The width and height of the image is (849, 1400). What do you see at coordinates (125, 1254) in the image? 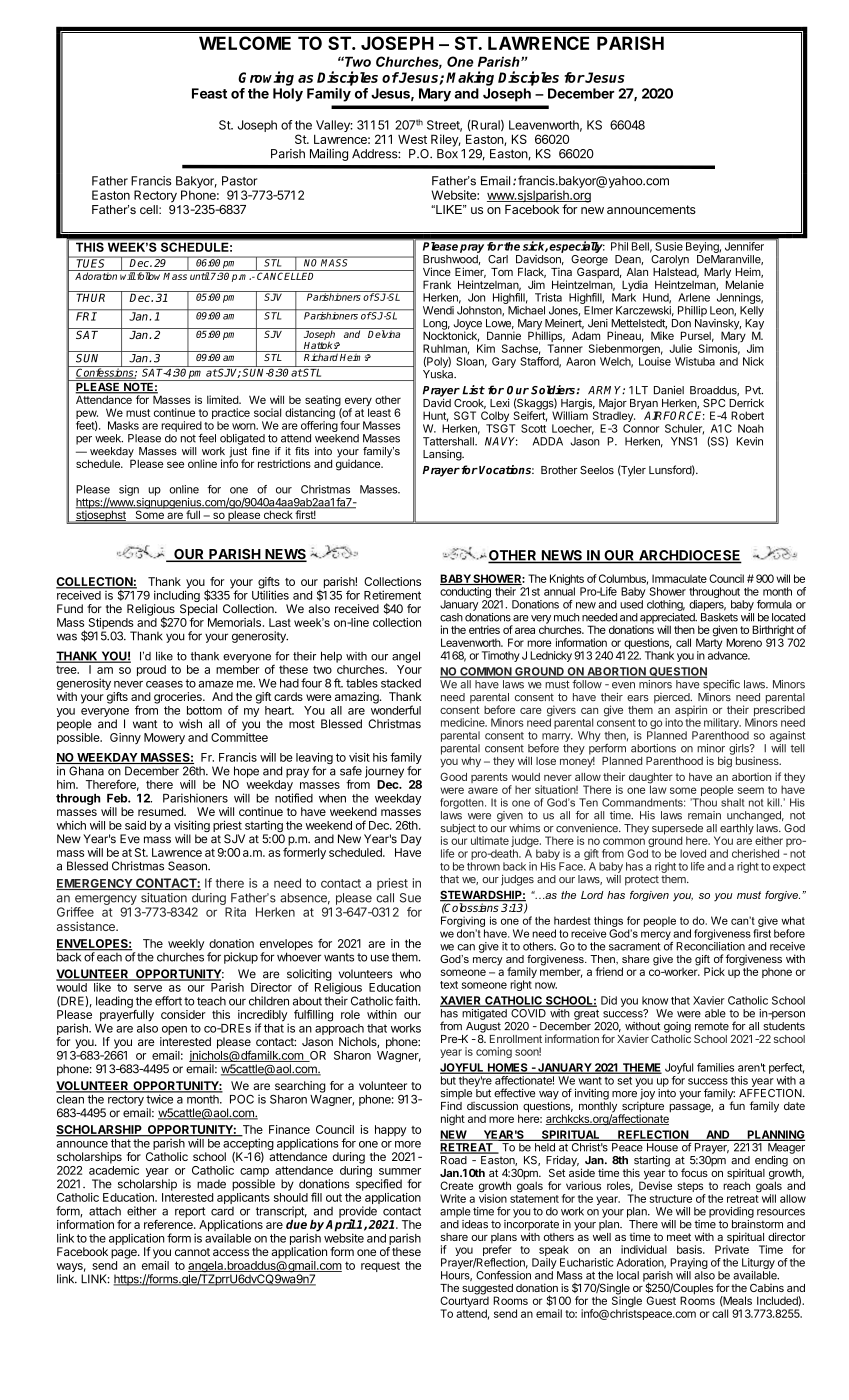
I see `page` at bounding box center [125, 1254].
